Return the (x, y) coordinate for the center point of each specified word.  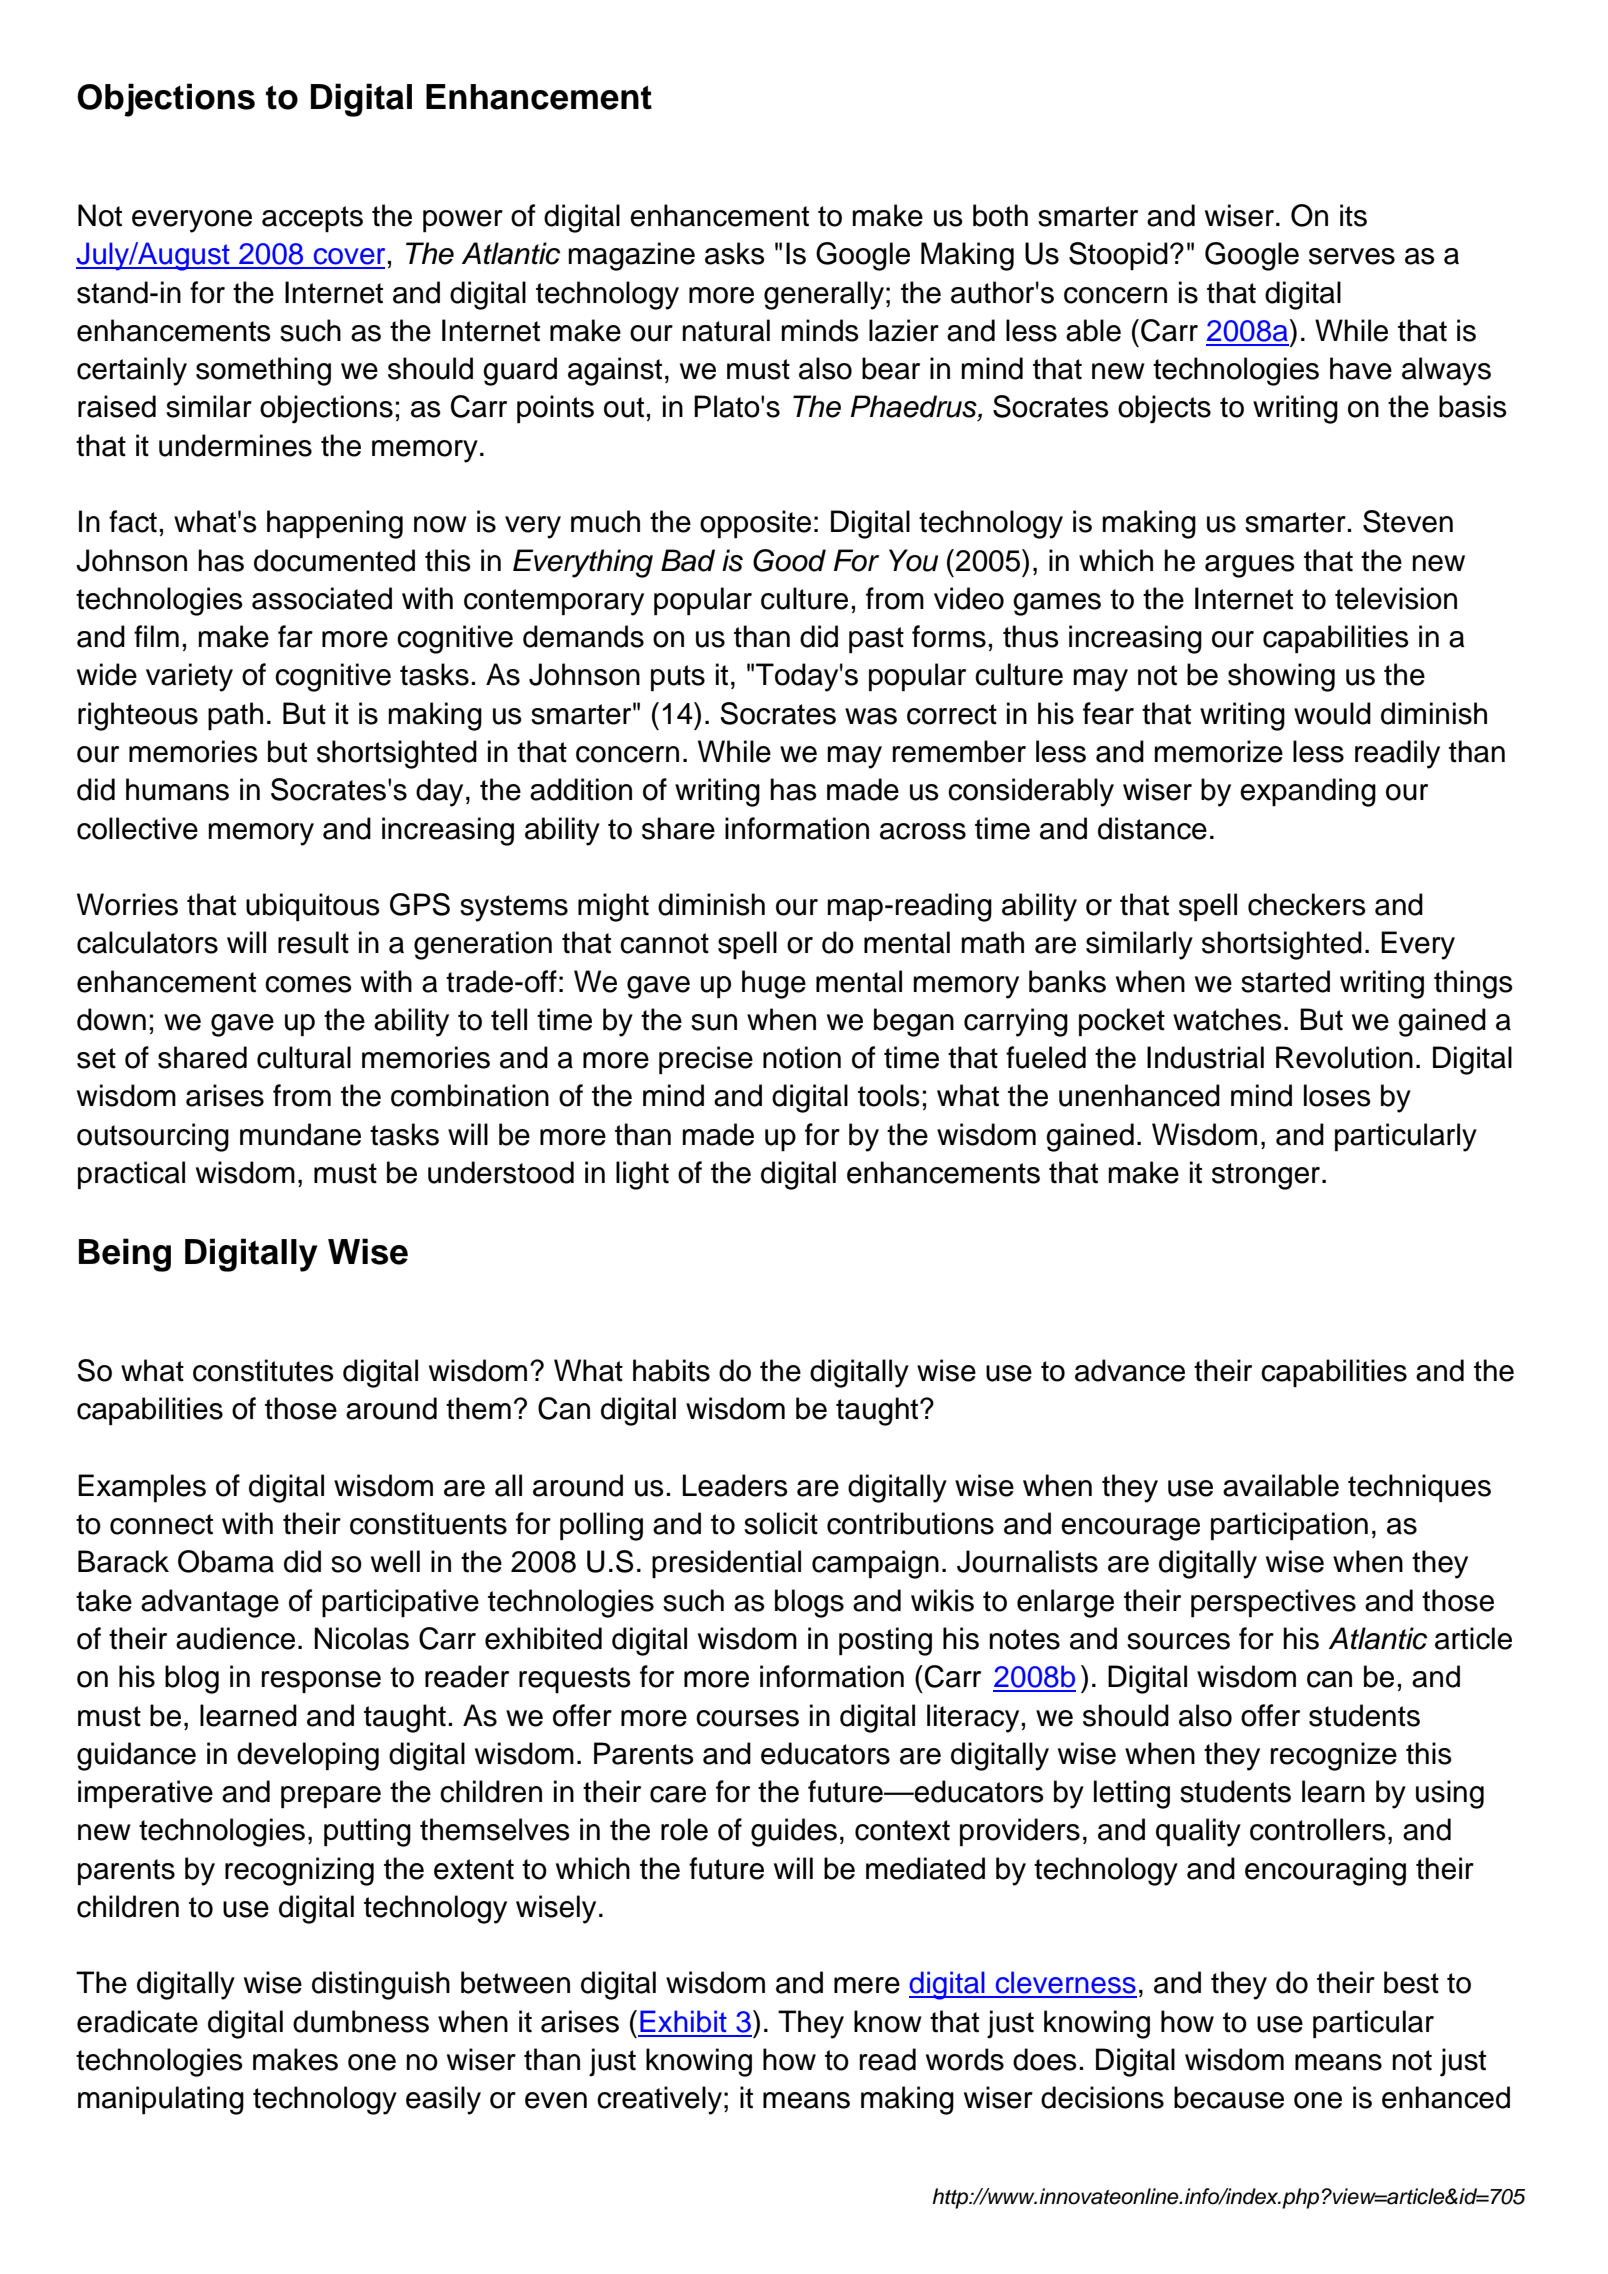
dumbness (361, 2021)
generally (824, 295)
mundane (300, 1134)
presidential (726, 1564)
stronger (1267, 1176)
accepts (312, 219)
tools (889, 1095)
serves (1352, 256)
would (1332, 713)
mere (867, 1985)
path (235, 716)
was (871, 716)
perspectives (1273, 1603)
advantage (210, 1603)
